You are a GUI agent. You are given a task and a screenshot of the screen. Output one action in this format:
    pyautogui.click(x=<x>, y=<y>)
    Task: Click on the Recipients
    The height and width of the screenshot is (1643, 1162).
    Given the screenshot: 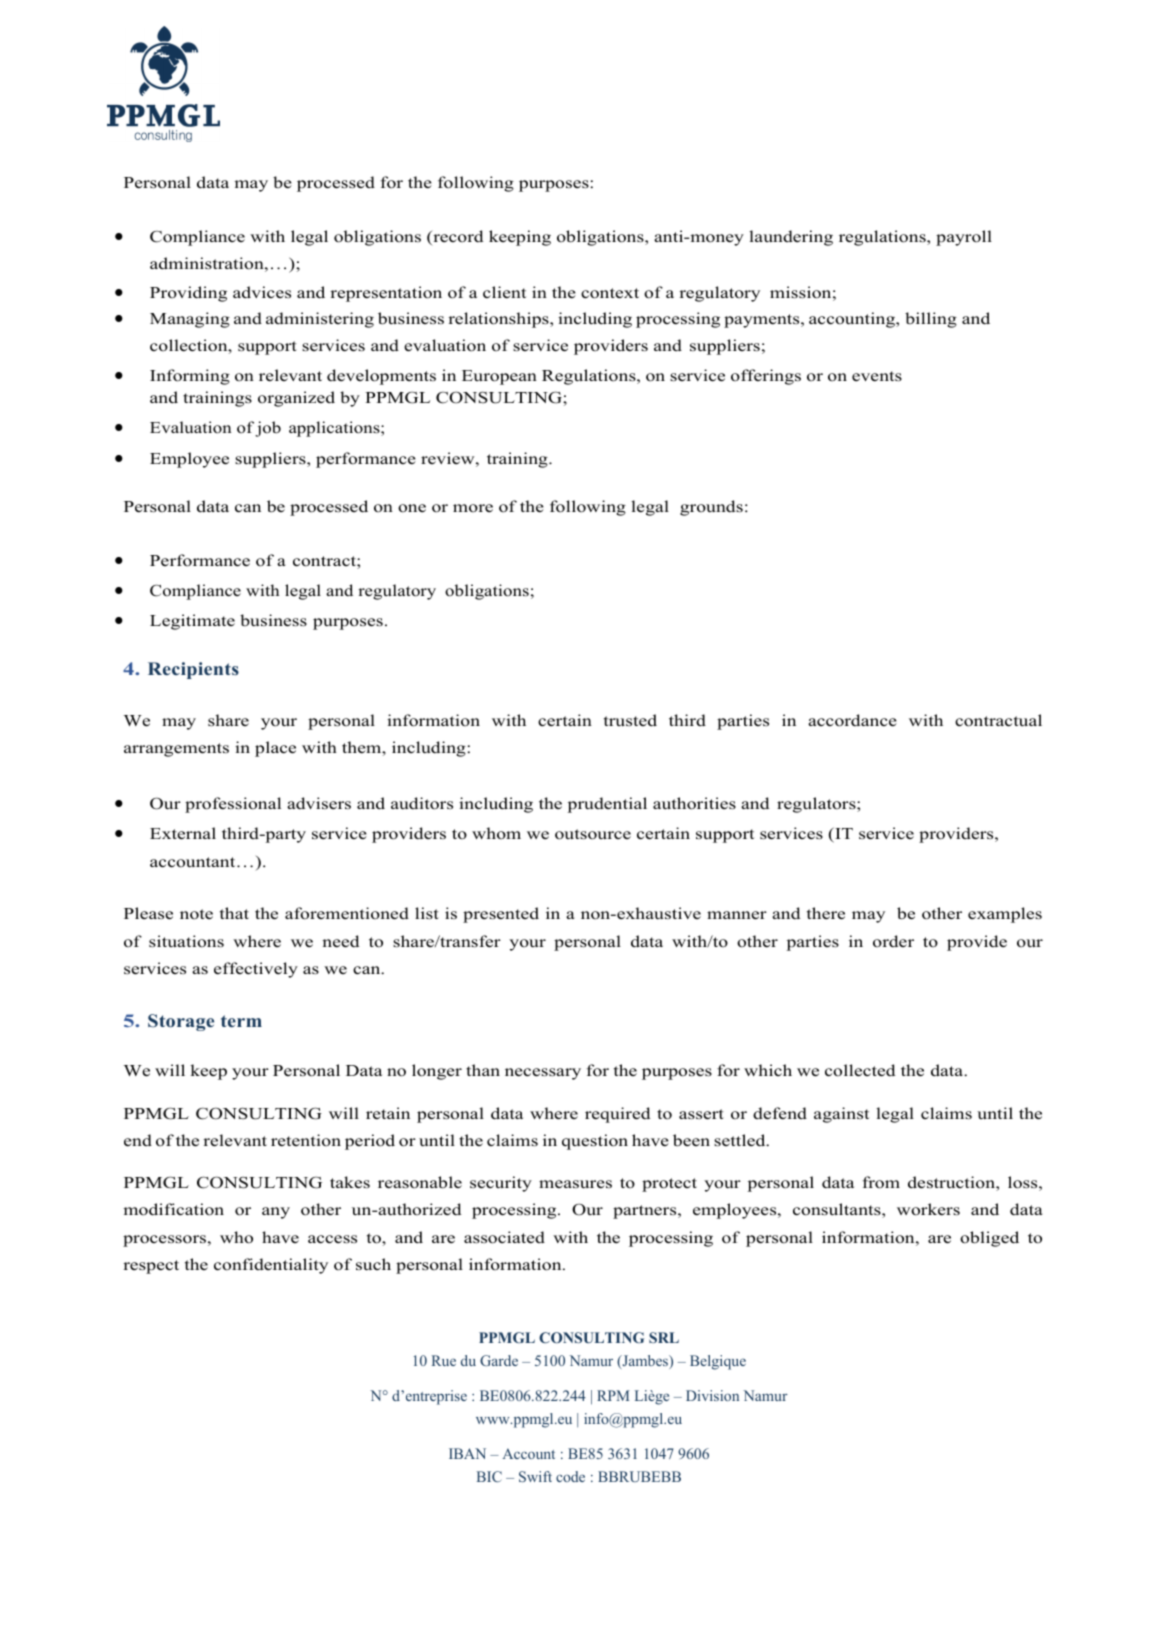 What is the action you would take?
    pyautogui.click(x=193, y=670)
